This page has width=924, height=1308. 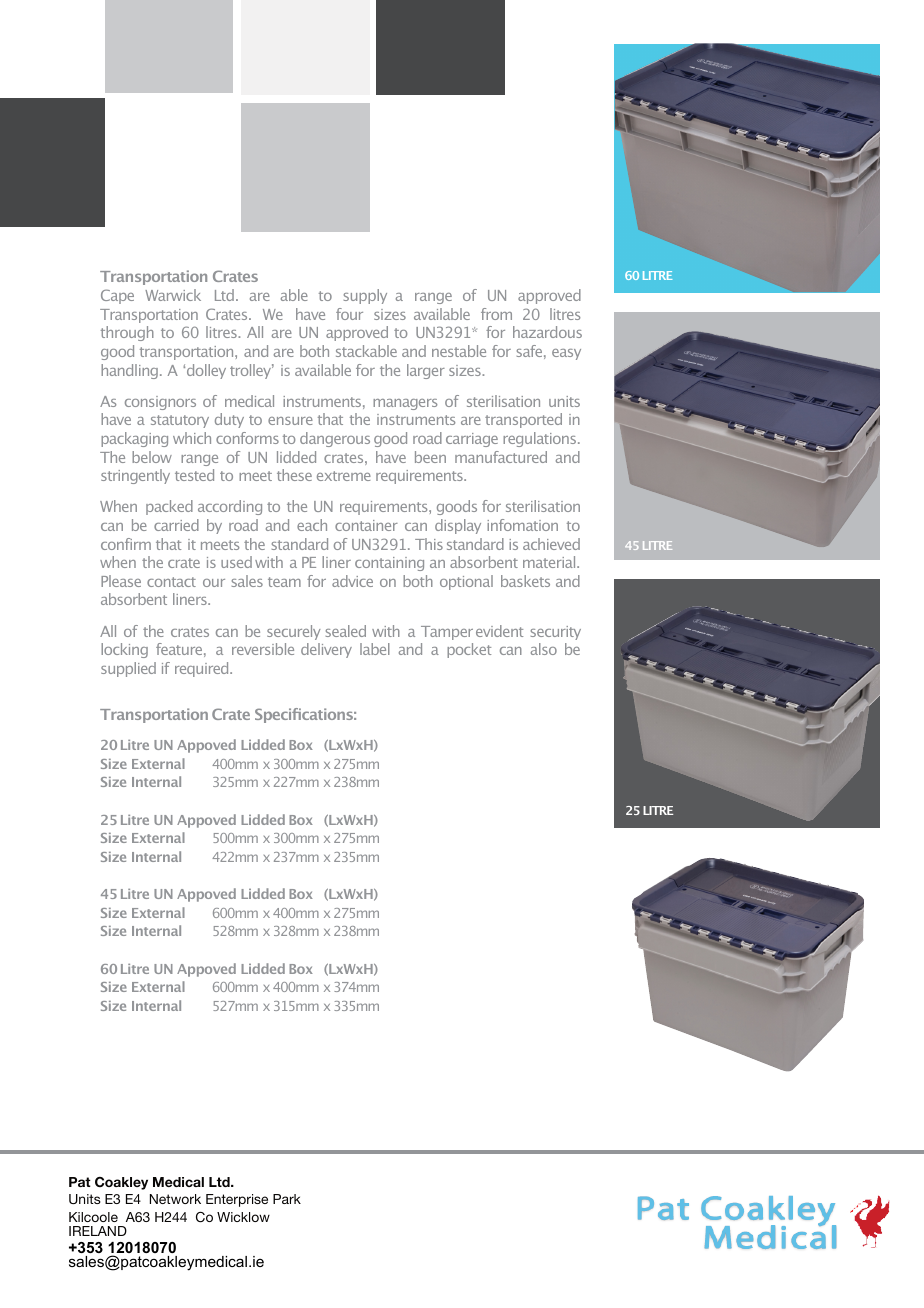 I want to click on IRELAND, so click(x=98, y=1231).
